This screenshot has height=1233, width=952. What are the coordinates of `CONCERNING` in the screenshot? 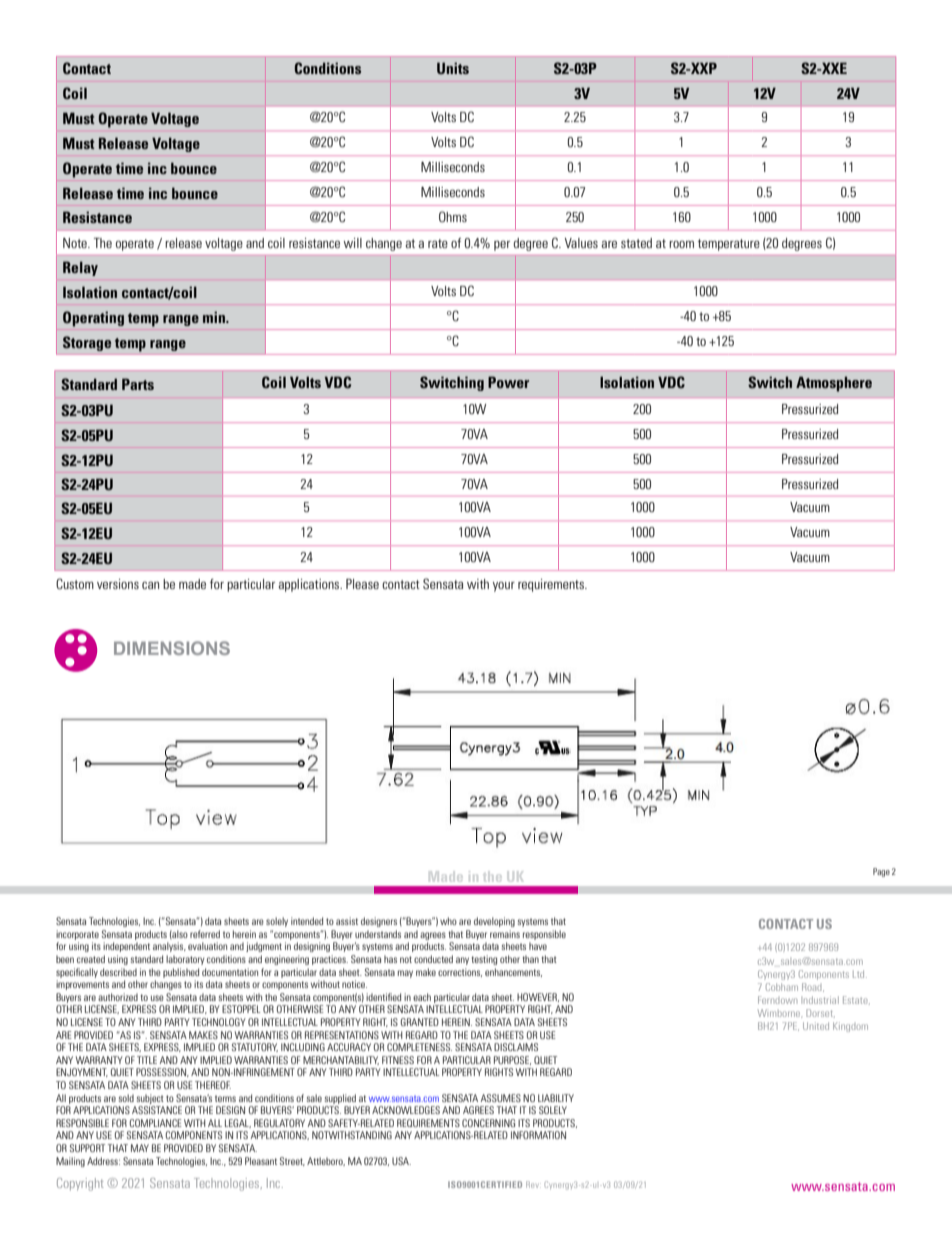 It's located at (488, 1123).
